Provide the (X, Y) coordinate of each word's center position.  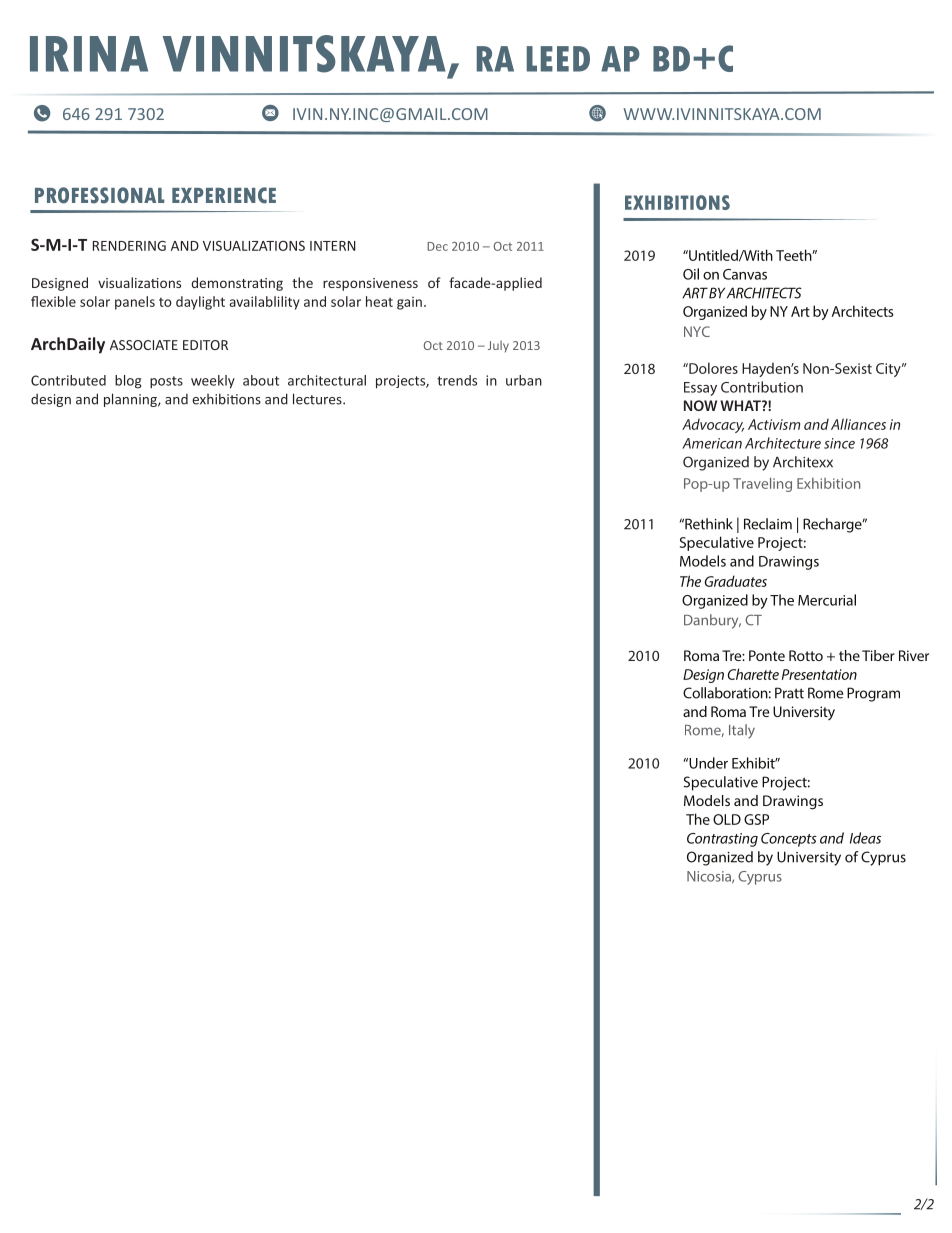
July (498, 346)
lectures (318, 399)
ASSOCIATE (144, 345)
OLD (727, 819)
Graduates (735, 581)
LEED (558, 59)
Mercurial (827, 600)
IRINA (89, 54)
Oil (691, 274)
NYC (697, 331)
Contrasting (722, 840)
